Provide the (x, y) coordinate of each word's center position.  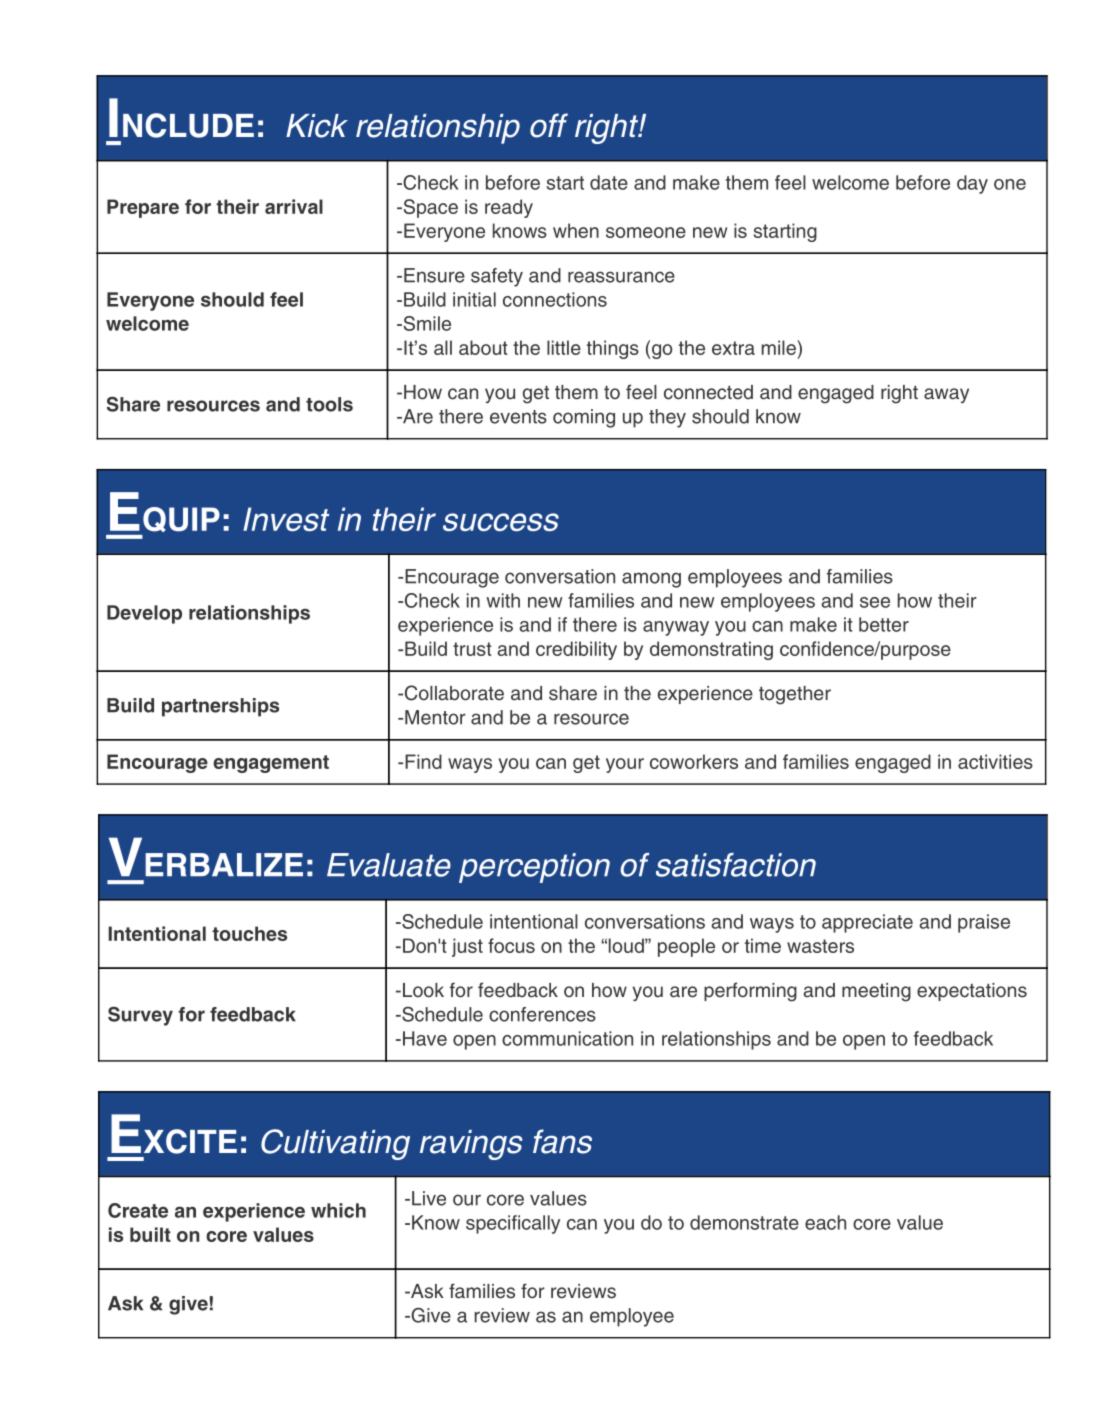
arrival (294, 206)
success (501, 522)
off (549, 125)
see (875, 602)
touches (249, 933)
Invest (286, 519)
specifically (513, 1224)
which (338, 1210)
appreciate (867, 923)
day (972, 184)
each (825, 1222)
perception (534, 868)
